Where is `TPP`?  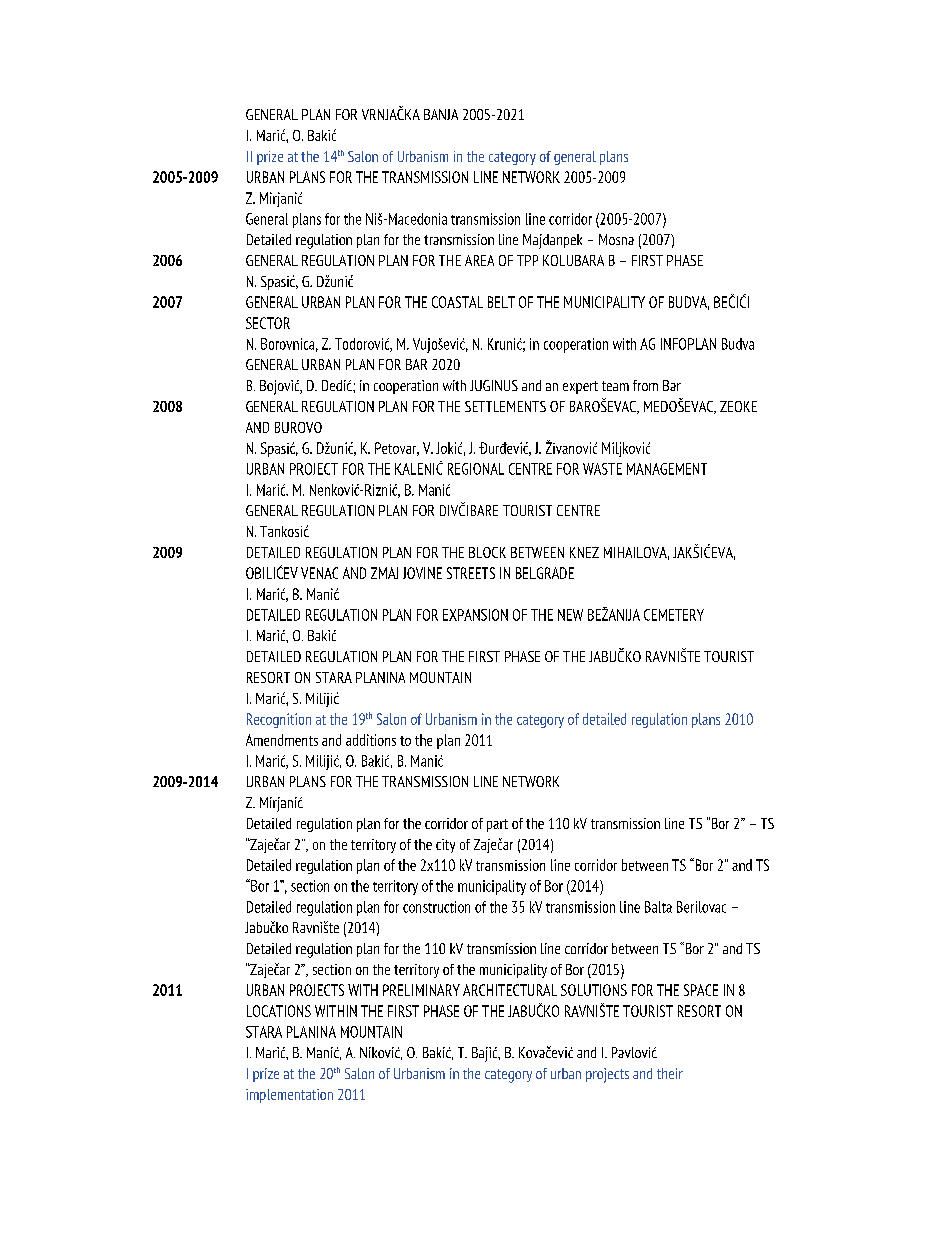 TPP is located at coordinates (527, 260).
